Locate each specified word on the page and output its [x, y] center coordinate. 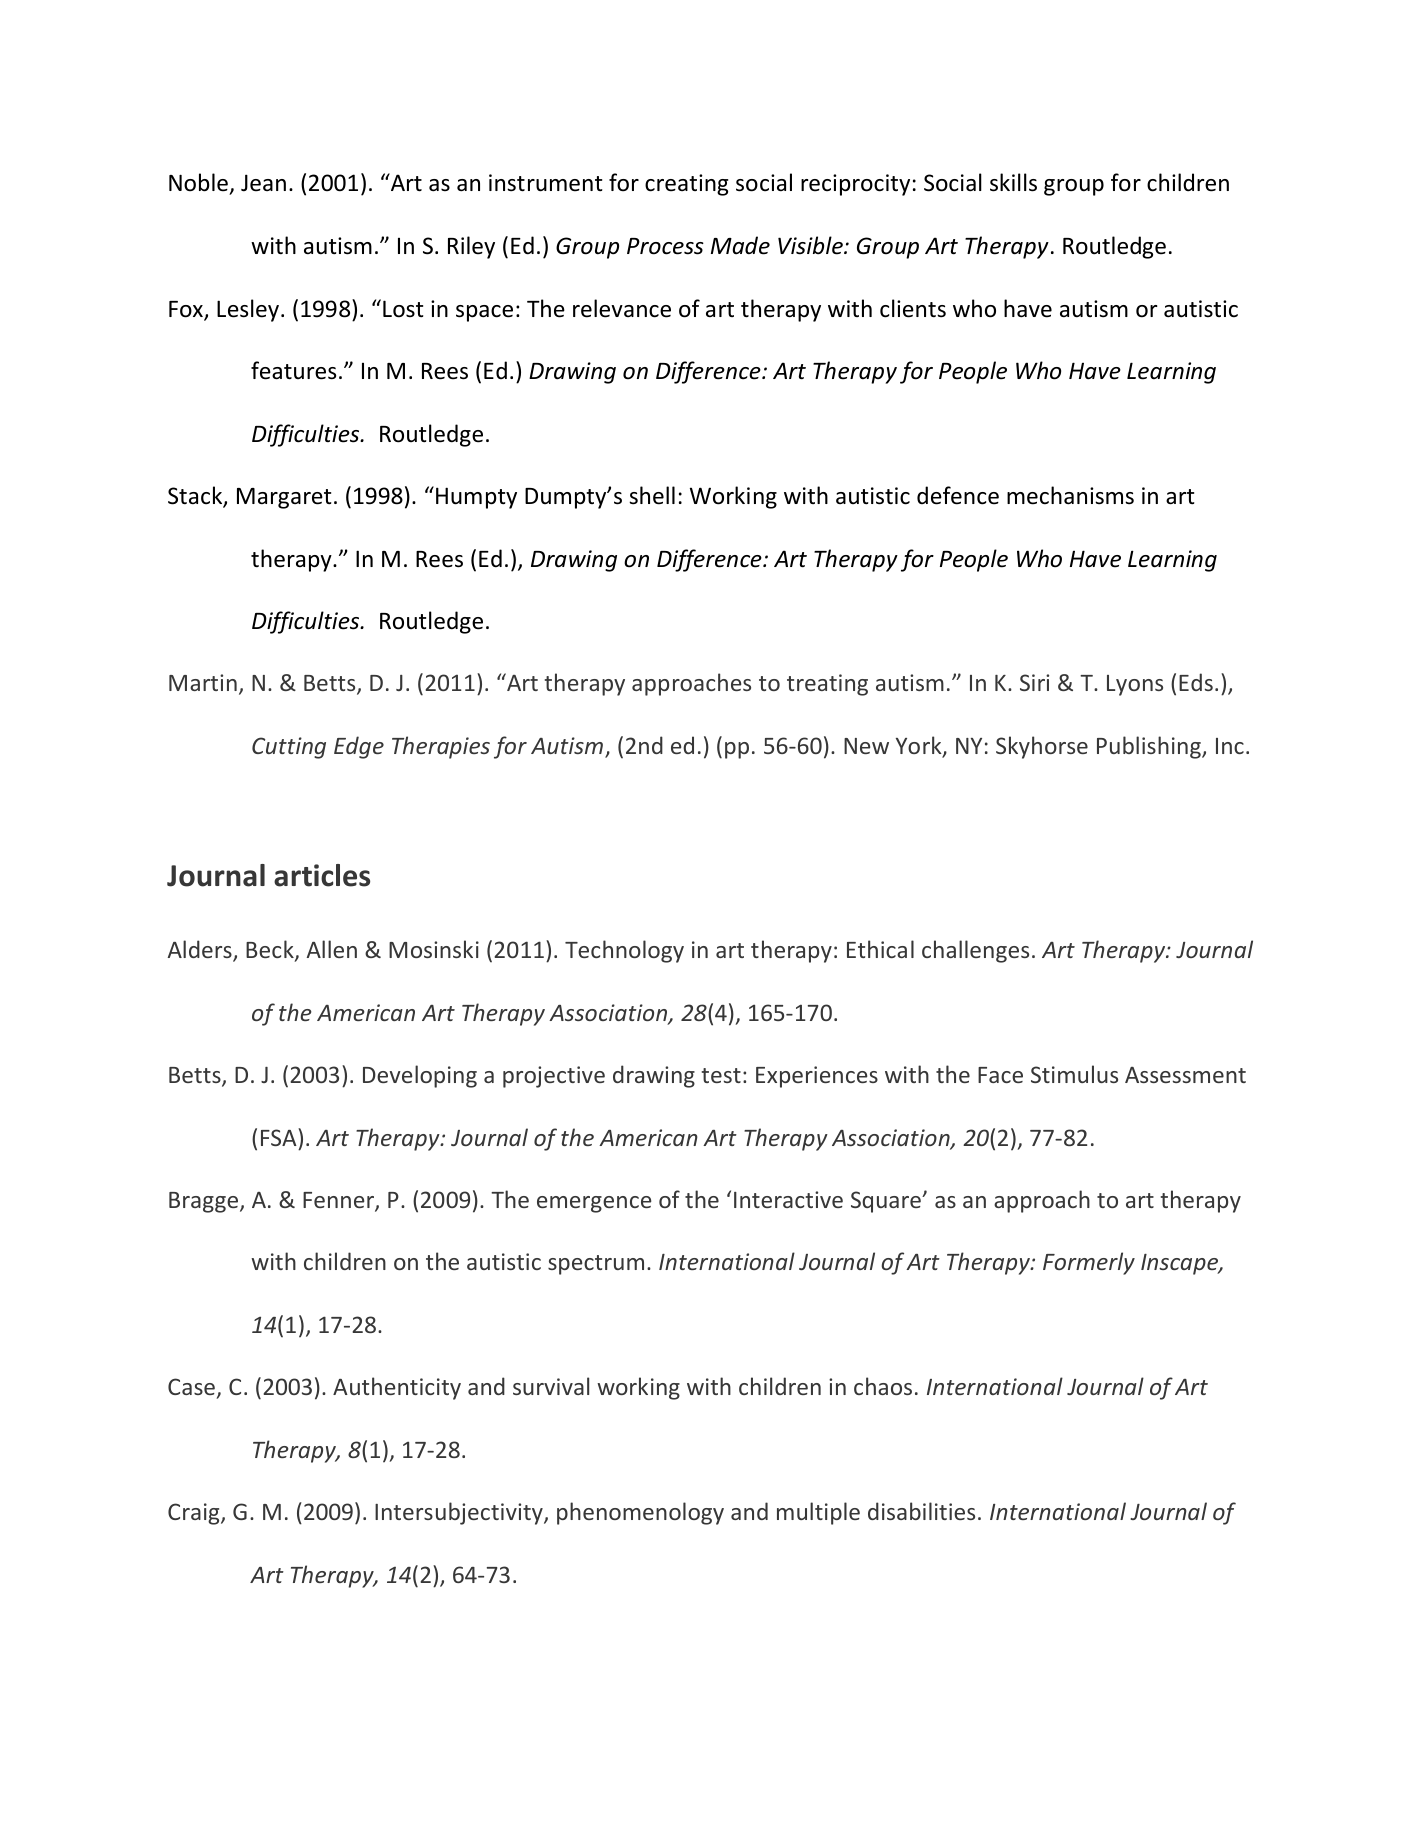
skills [1013, 182]
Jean [263, 183]
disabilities [921, 1511]
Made [740, 245]
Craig [195, 1514]
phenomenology [640, 1513]
